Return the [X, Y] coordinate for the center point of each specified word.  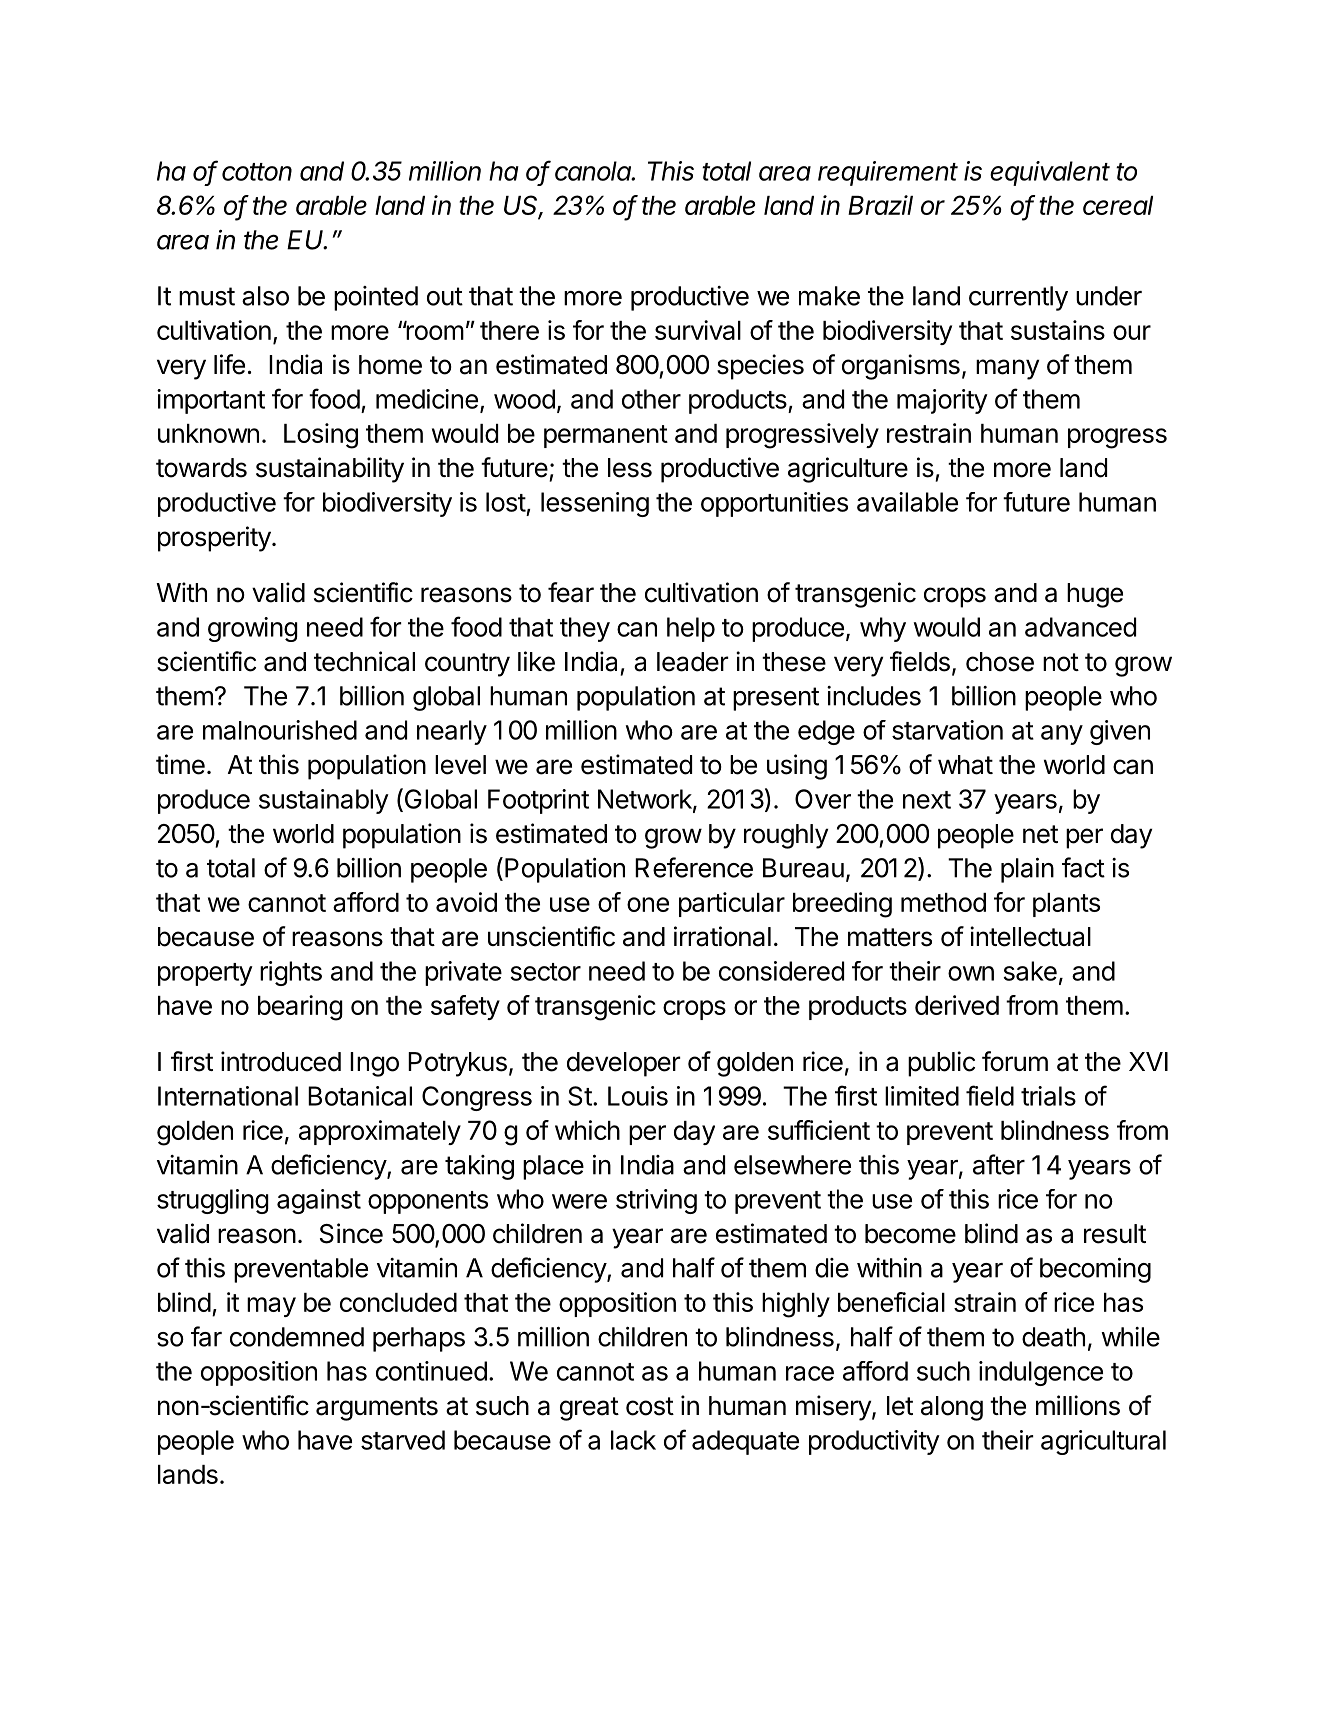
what [965, 765]
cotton [257, 172]
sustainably [324, 801]
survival [698, 330]
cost [650, 1406]
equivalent [1050, 173]
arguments [377, 1409]
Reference [694, 867]
